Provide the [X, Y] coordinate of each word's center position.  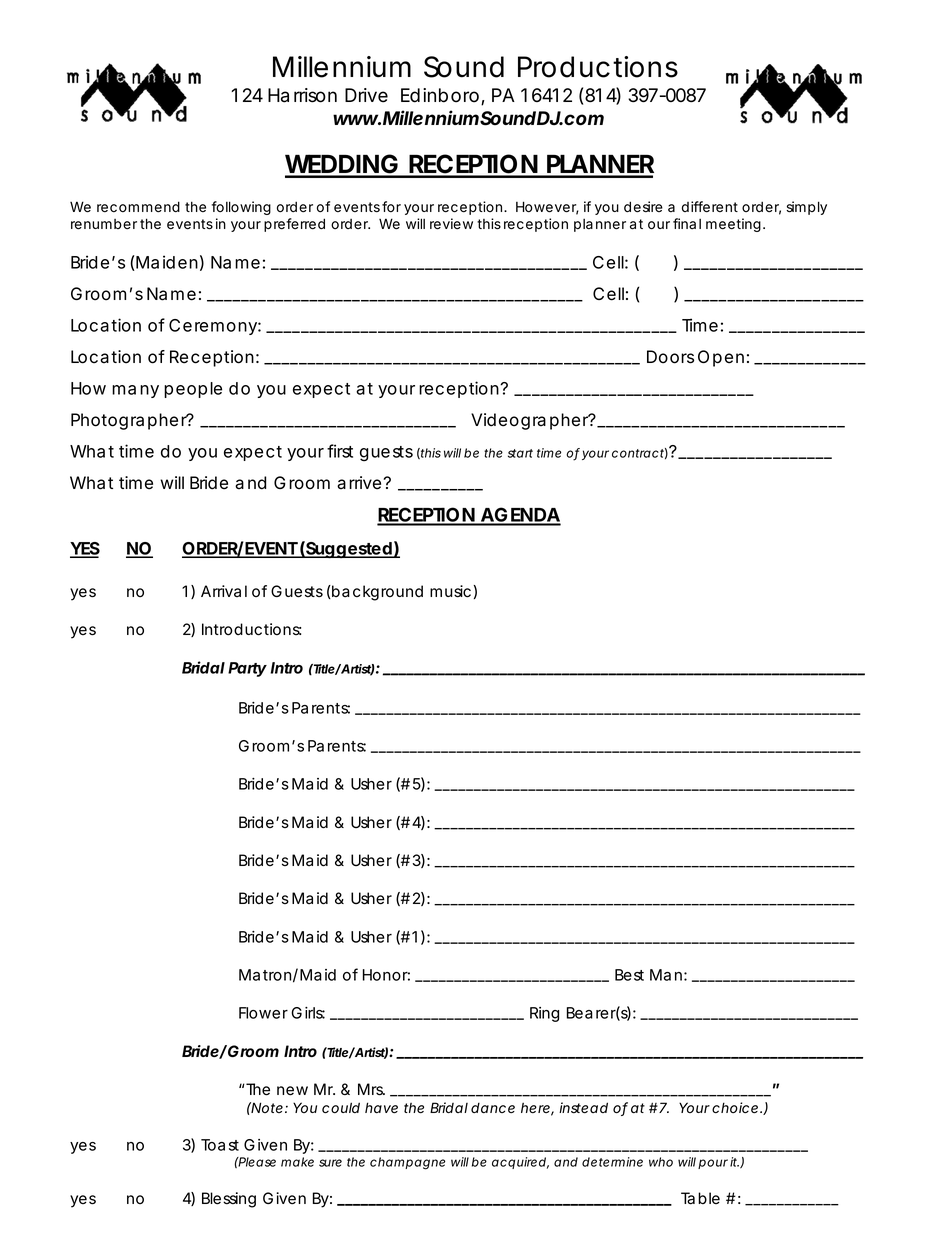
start [520, 453]
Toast [220, 1145]
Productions [598, 67]
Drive [366, 95]
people [193, 390]
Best [629, 975]
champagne [407, 1163]
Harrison [302, 95]
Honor [386, 975]
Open [721, 358]
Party [247, 669]
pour [713, 1164]
